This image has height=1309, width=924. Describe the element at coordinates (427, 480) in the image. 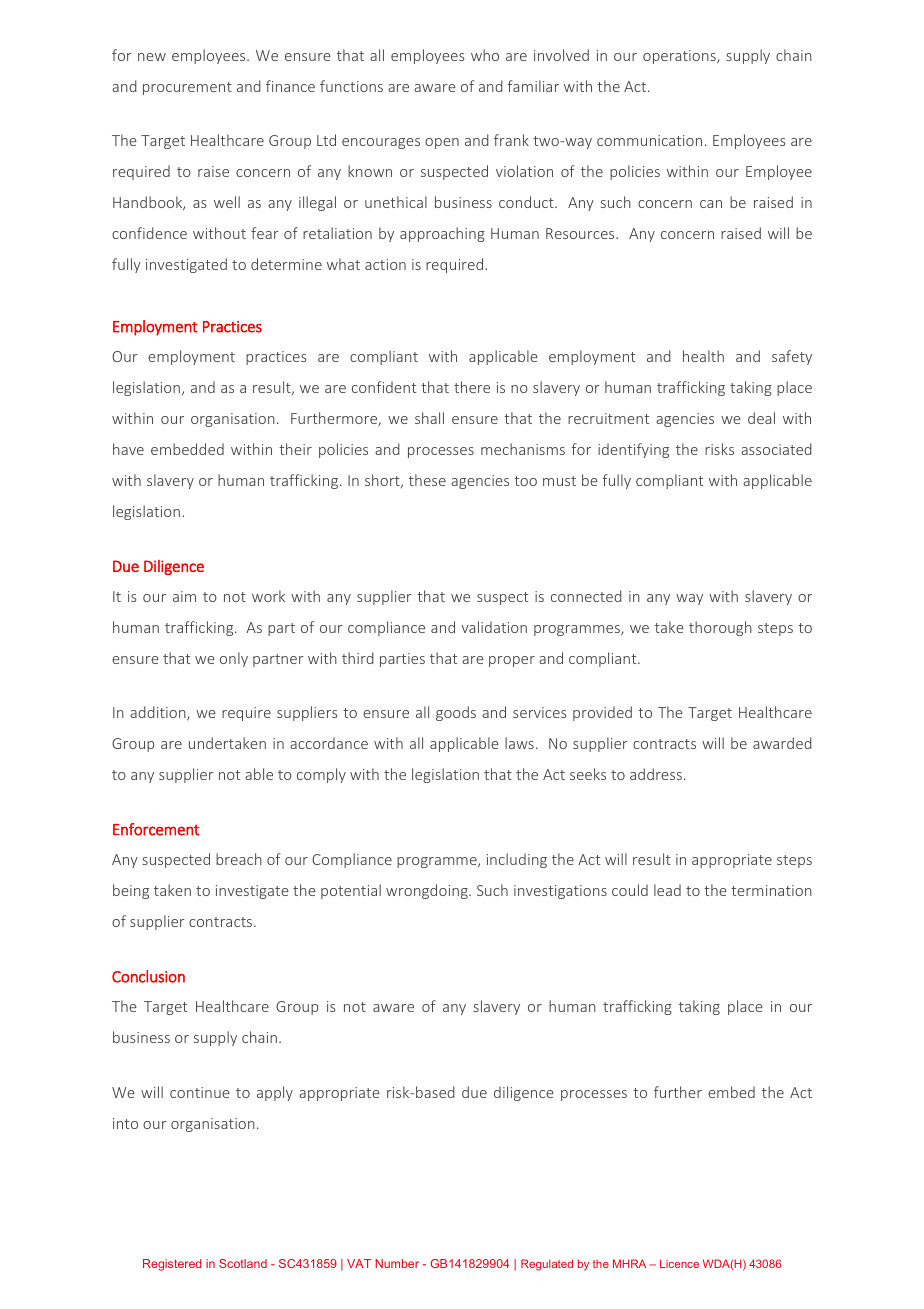

I see `these` at that location.
